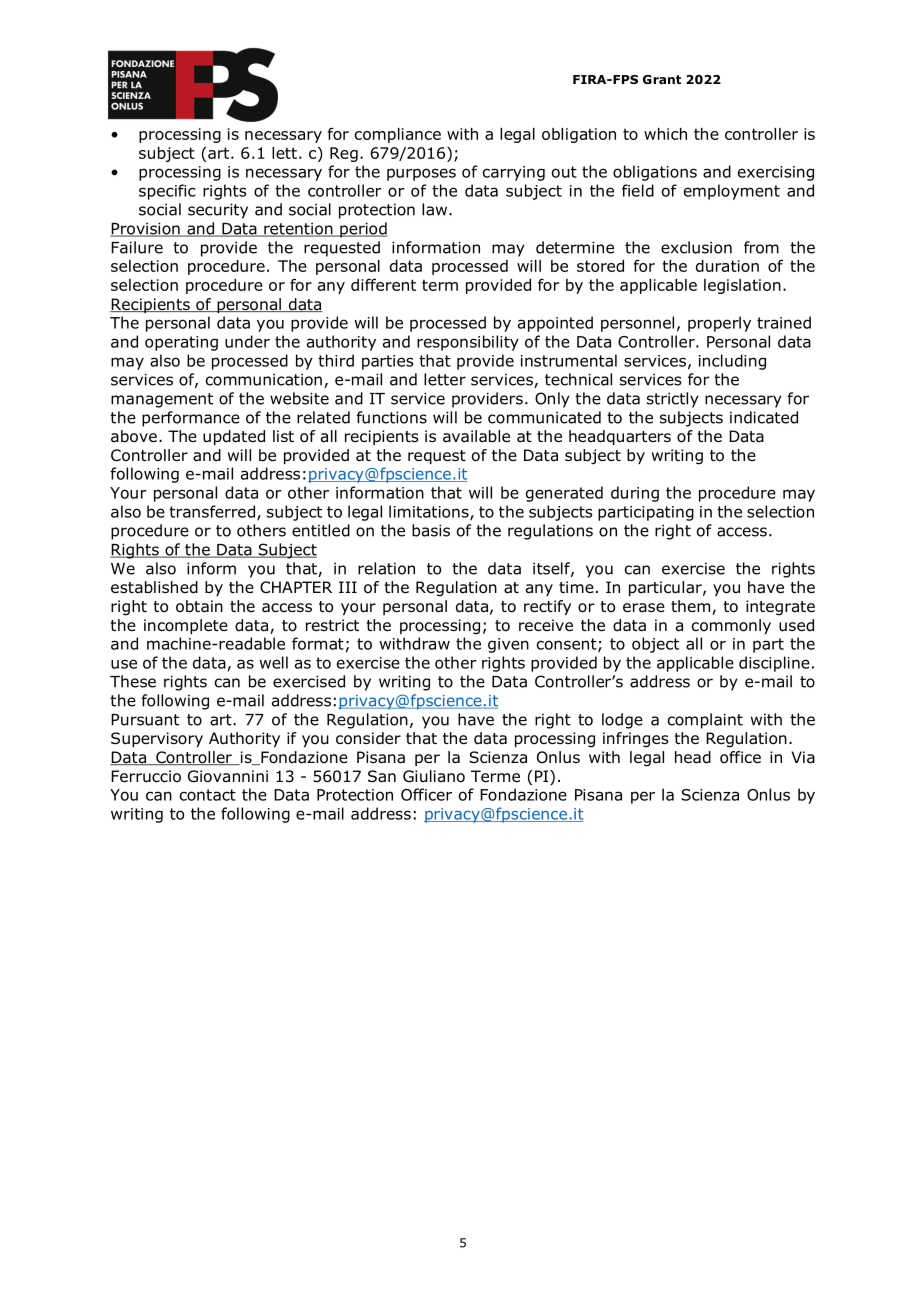  What do you see at coordinates (803, 757) in the screenshot?
I see `Via` at bounding box center [803, 757].
